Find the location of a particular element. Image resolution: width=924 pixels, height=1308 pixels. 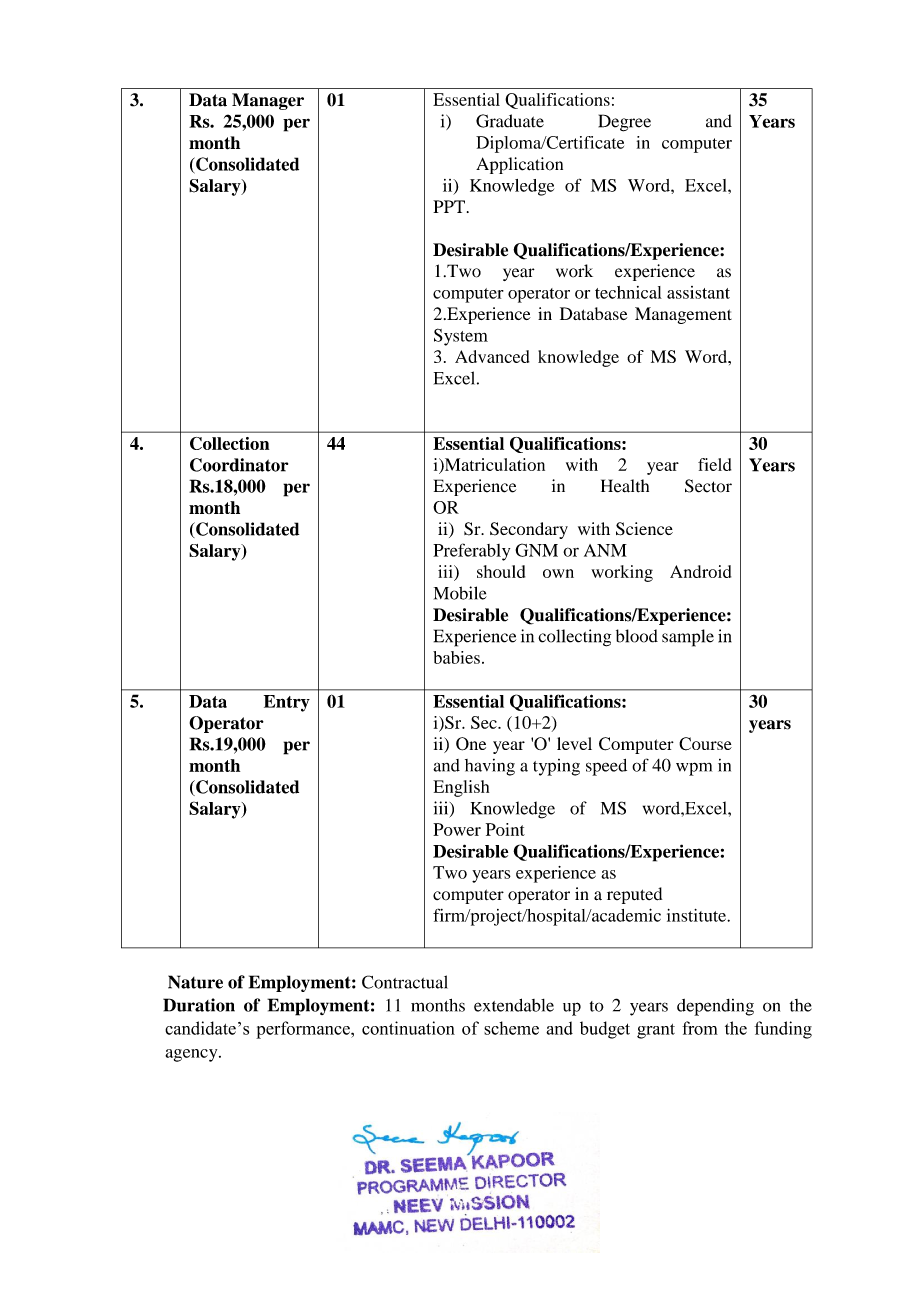

Manager is located at coordinates (268, 101).
